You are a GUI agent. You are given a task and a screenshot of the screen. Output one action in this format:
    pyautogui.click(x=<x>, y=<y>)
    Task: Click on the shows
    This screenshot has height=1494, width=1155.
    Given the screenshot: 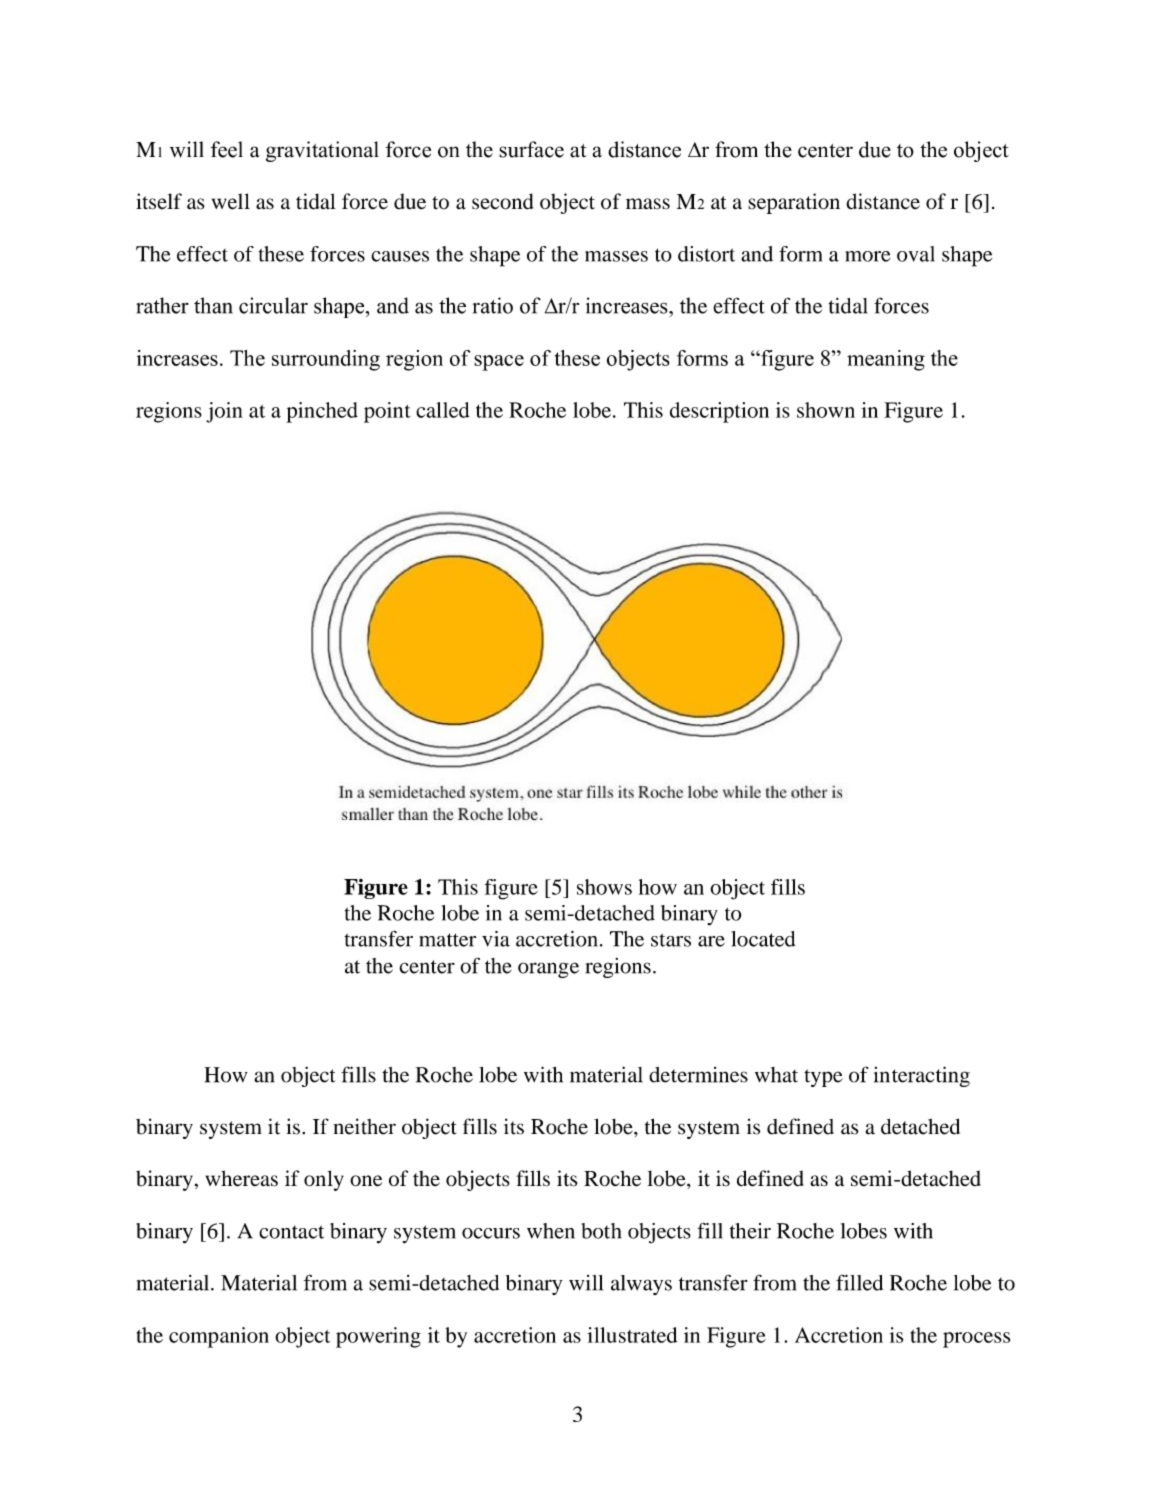 What is the action you would take?
    pyautogui.click(x=604, y=887)
